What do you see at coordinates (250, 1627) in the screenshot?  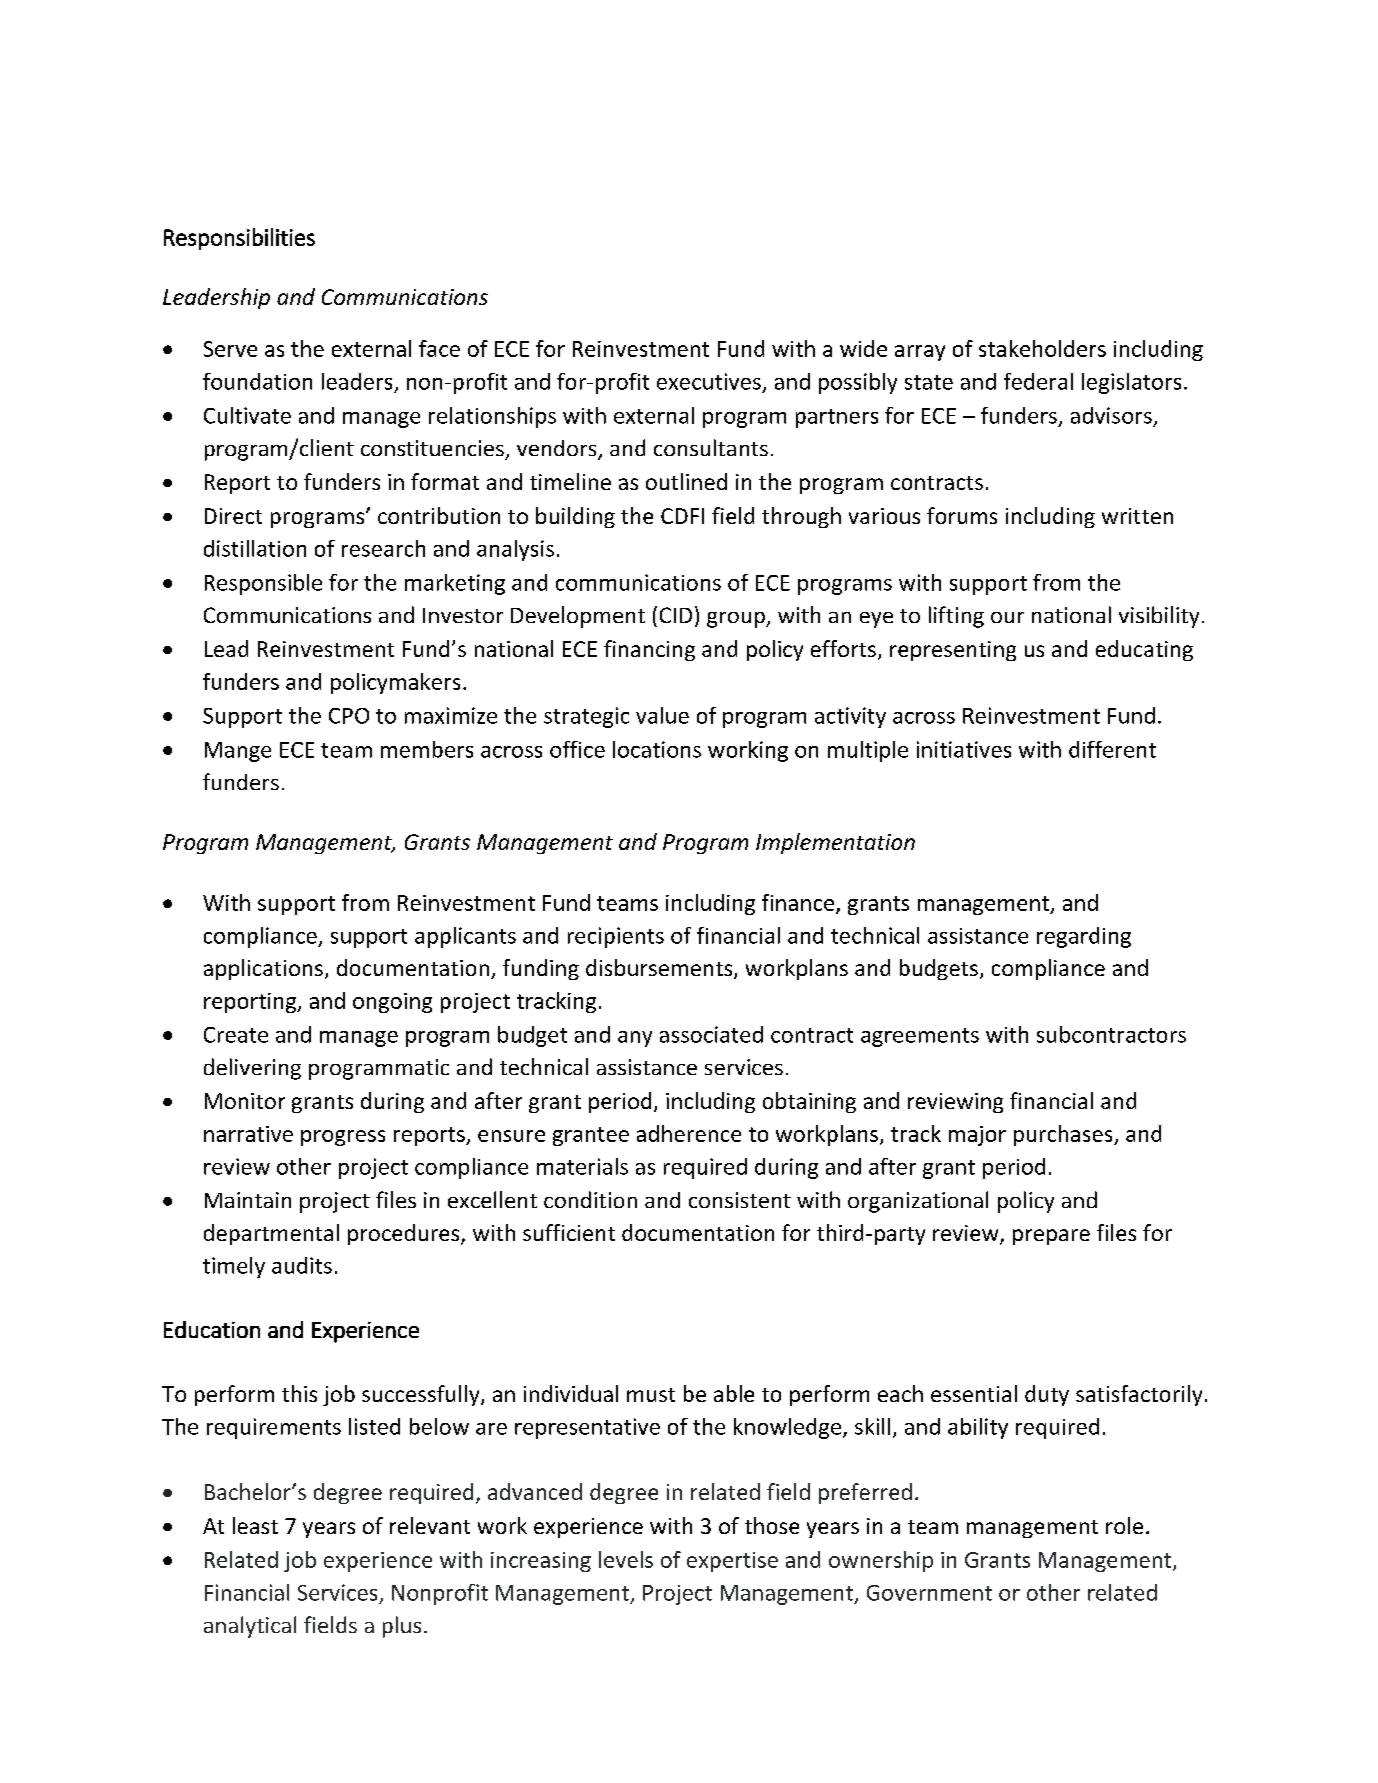 I see `analytical` at bounding box center [250, 1627].
